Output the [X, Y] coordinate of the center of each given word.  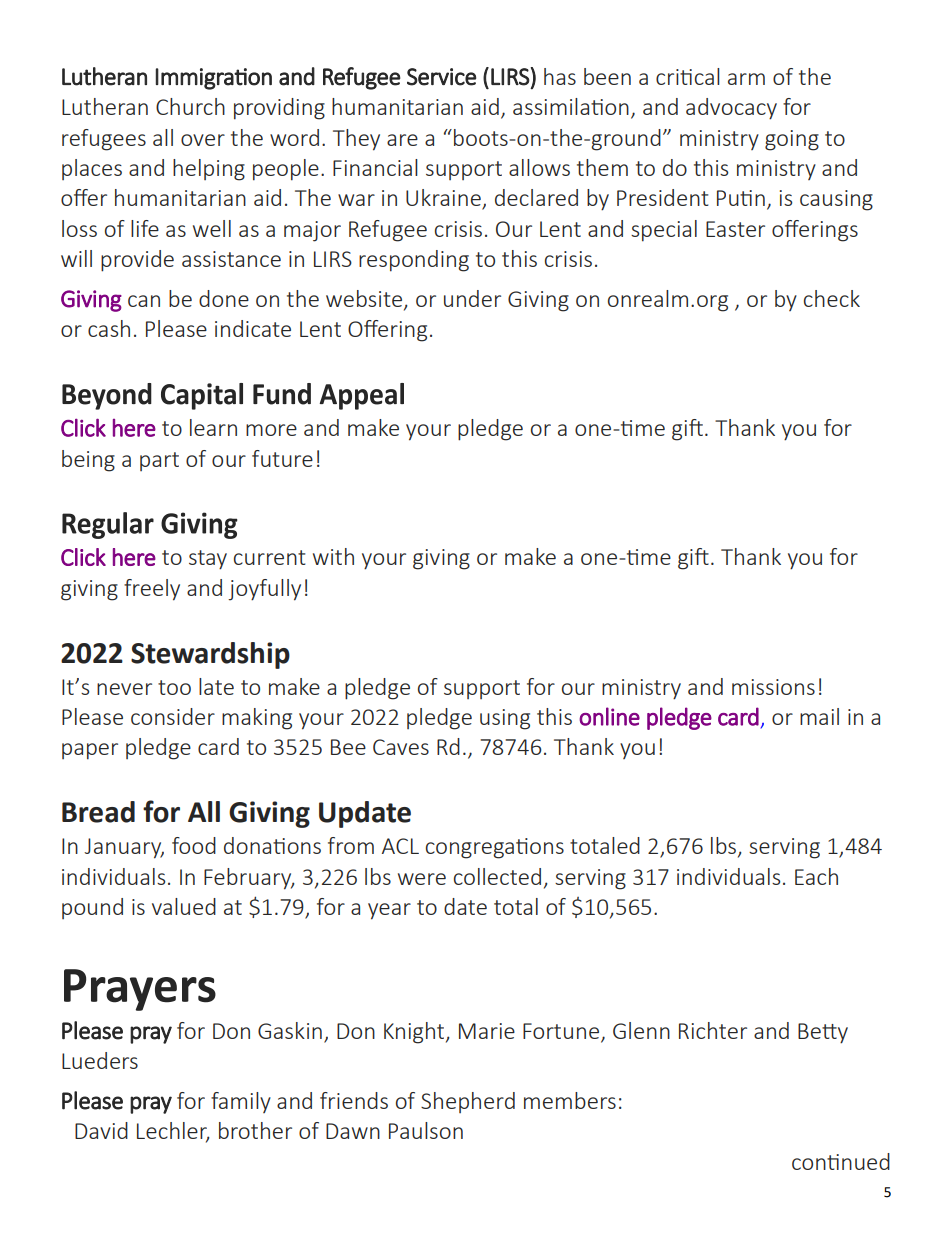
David [101, 1130]
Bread [98, 812]
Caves [401, 747]
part [159, 461]
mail [819, 716]
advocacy [731, 109]
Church [190, 106]
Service [441, 77]
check [832, 298]
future [282, 458]
